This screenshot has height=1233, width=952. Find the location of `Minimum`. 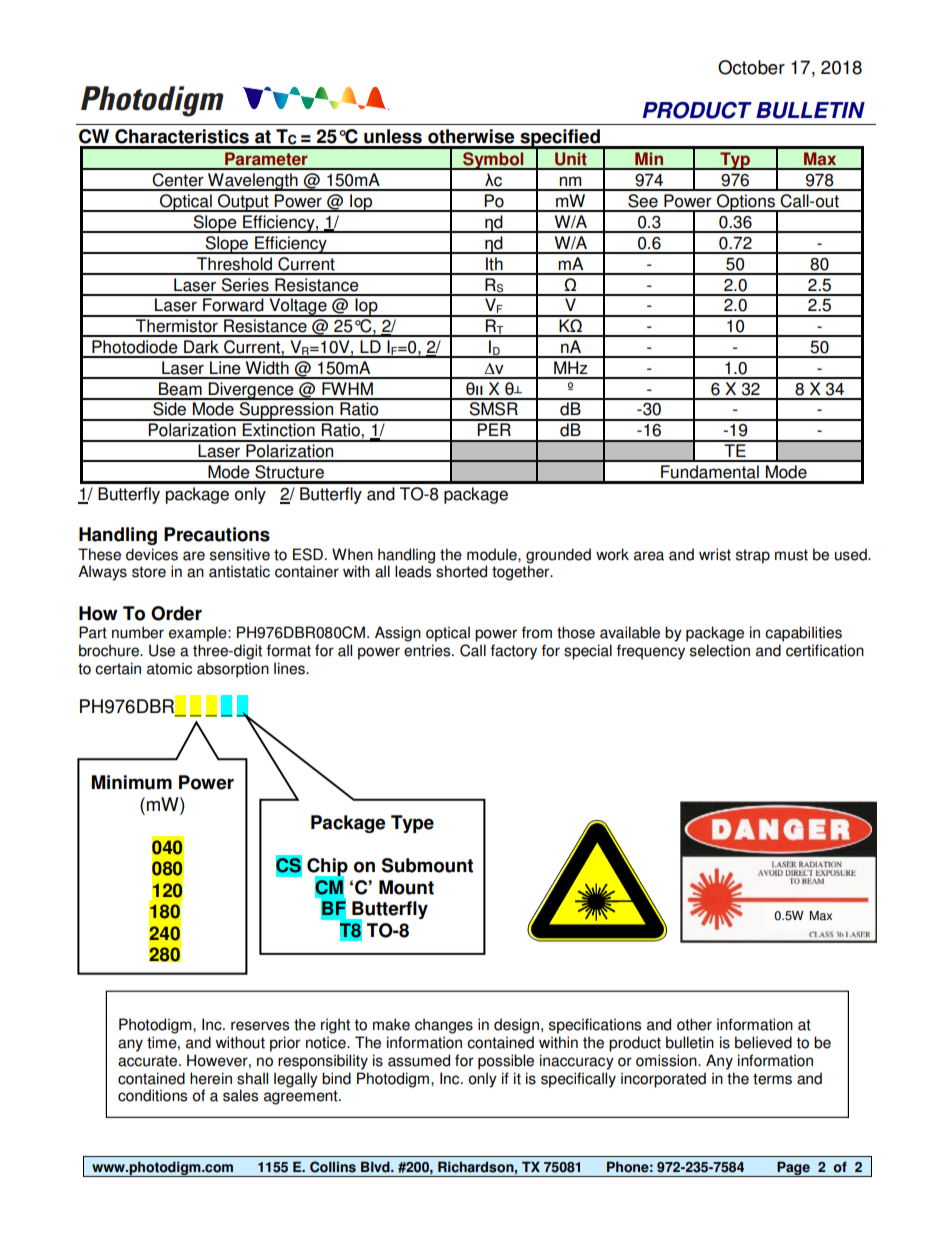

Minimum is located at coordinates (131, 782).
